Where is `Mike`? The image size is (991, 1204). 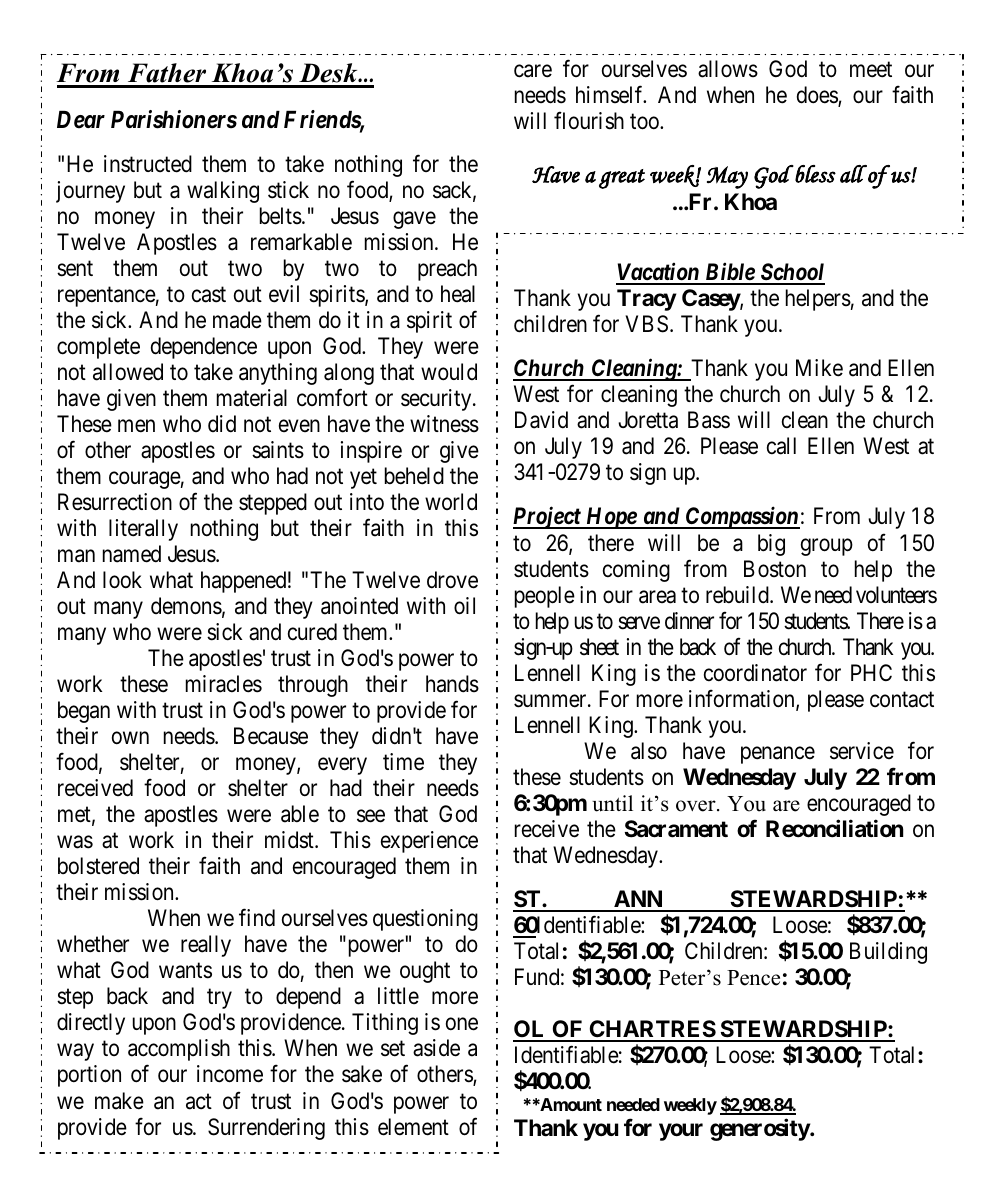
Mike is located at coordinates (819, 368).
